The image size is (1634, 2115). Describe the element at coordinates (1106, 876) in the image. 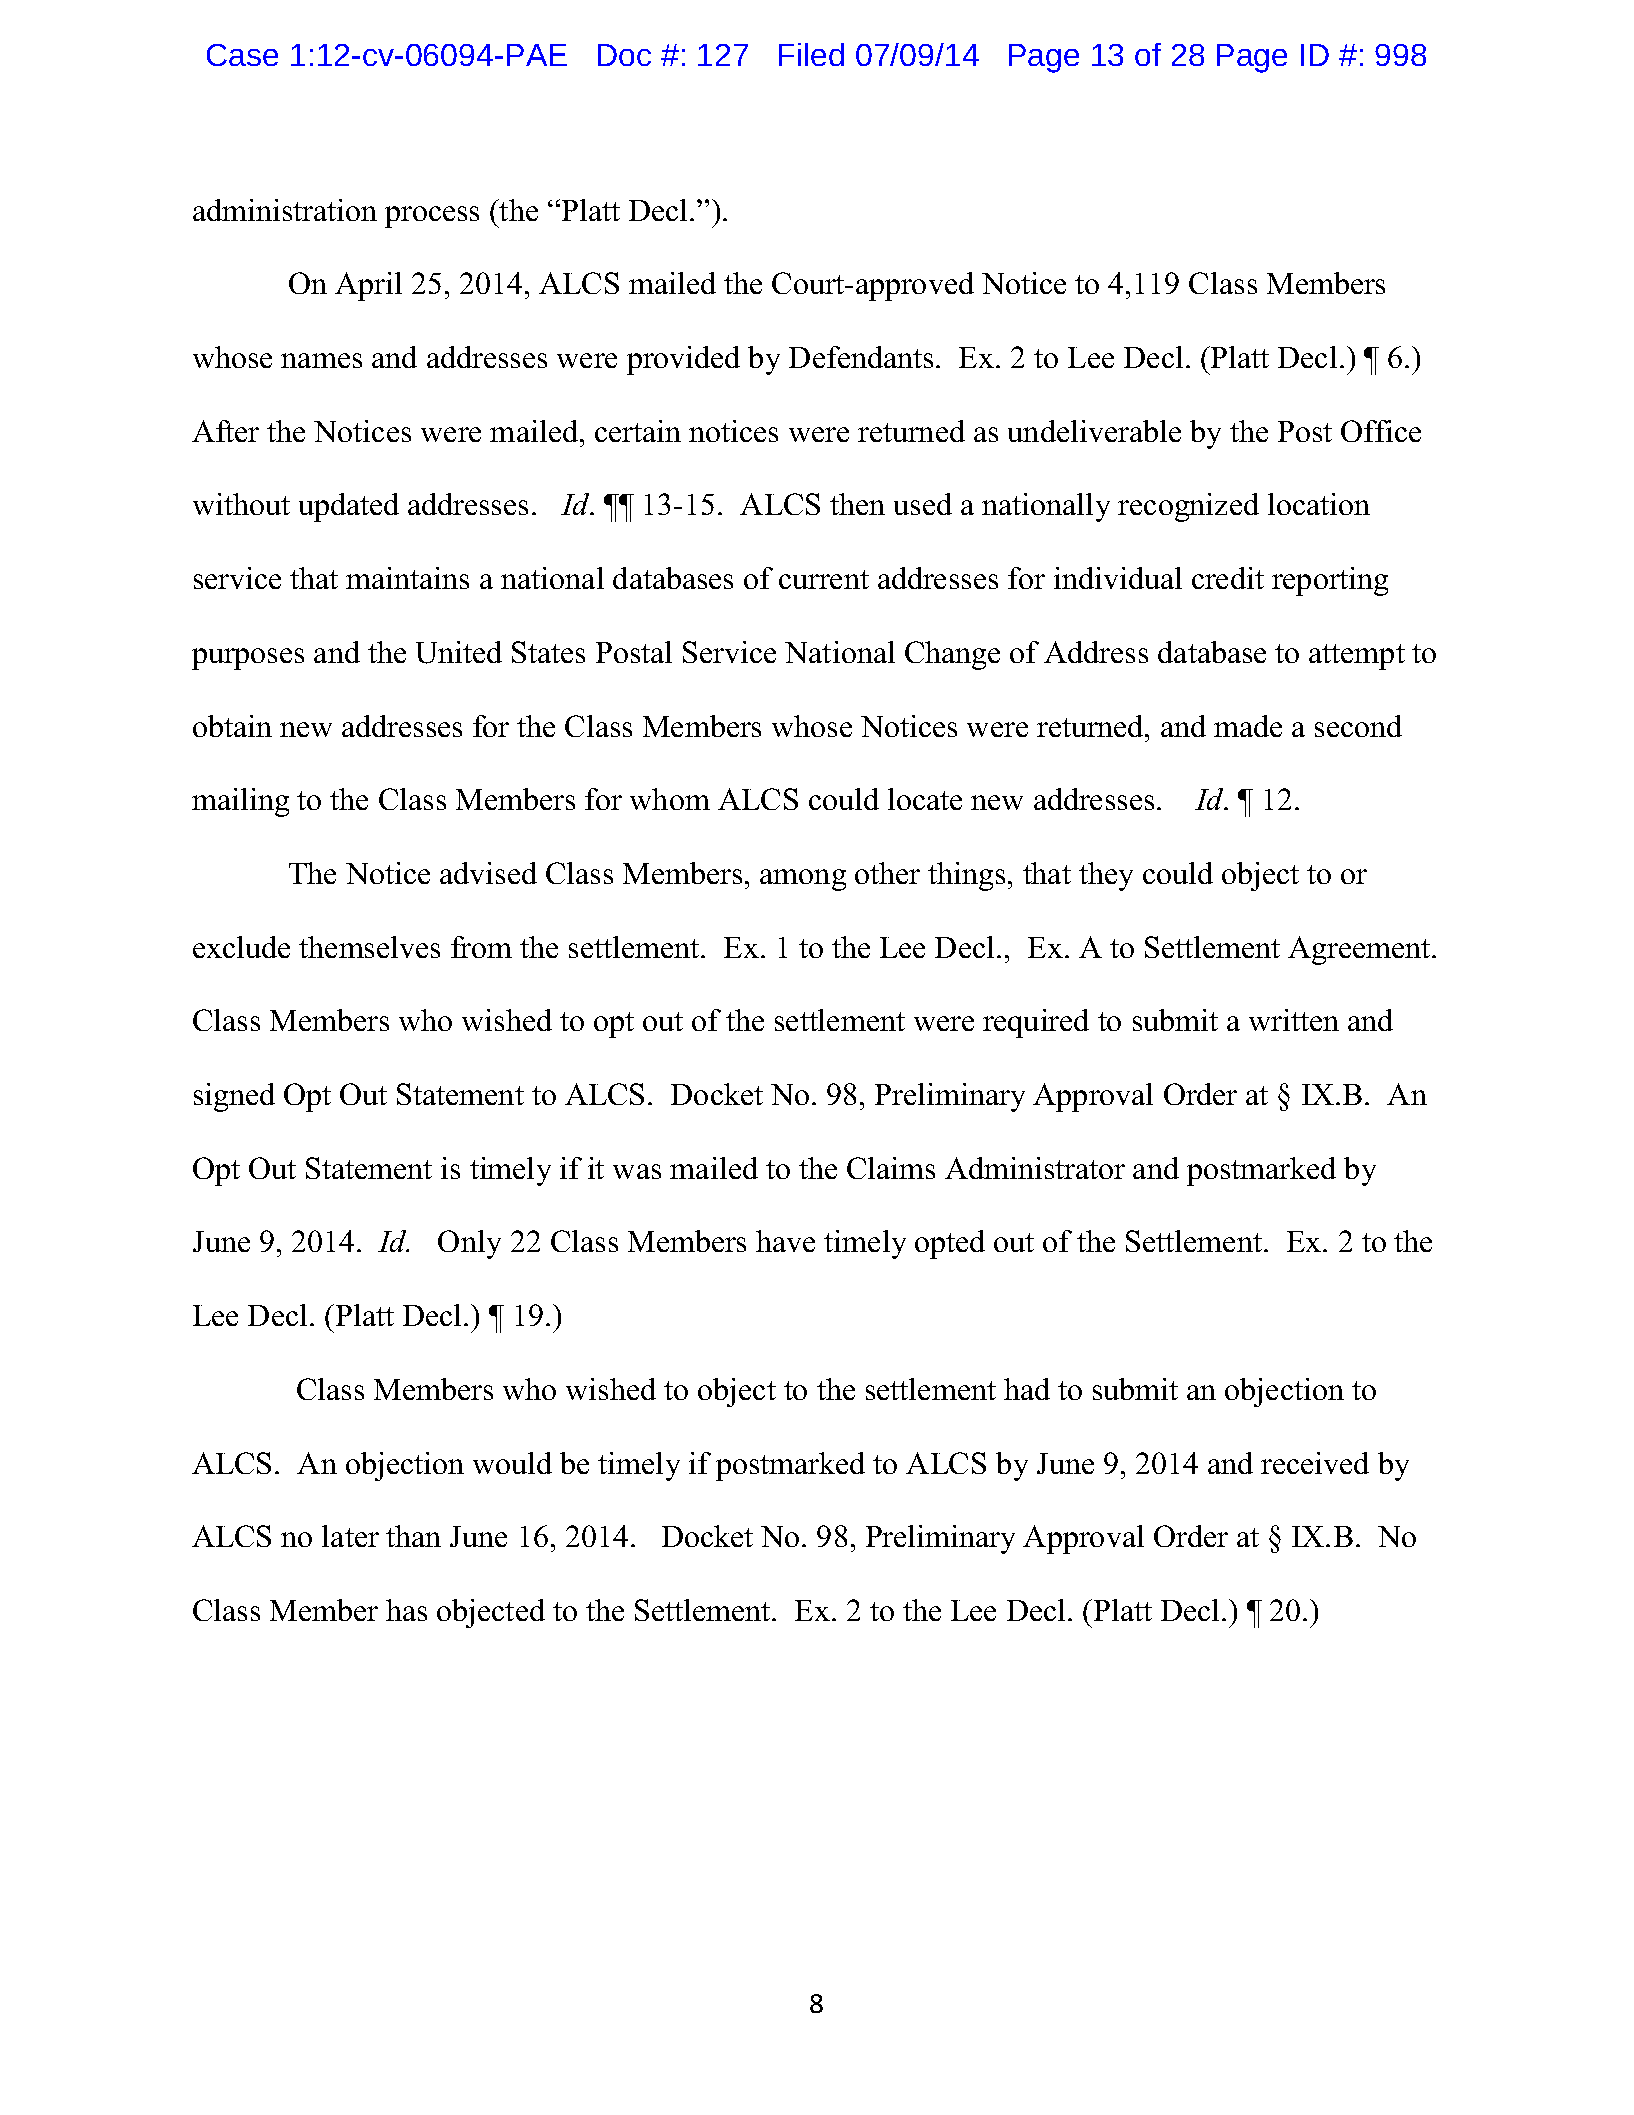

I see `they` at that location.
